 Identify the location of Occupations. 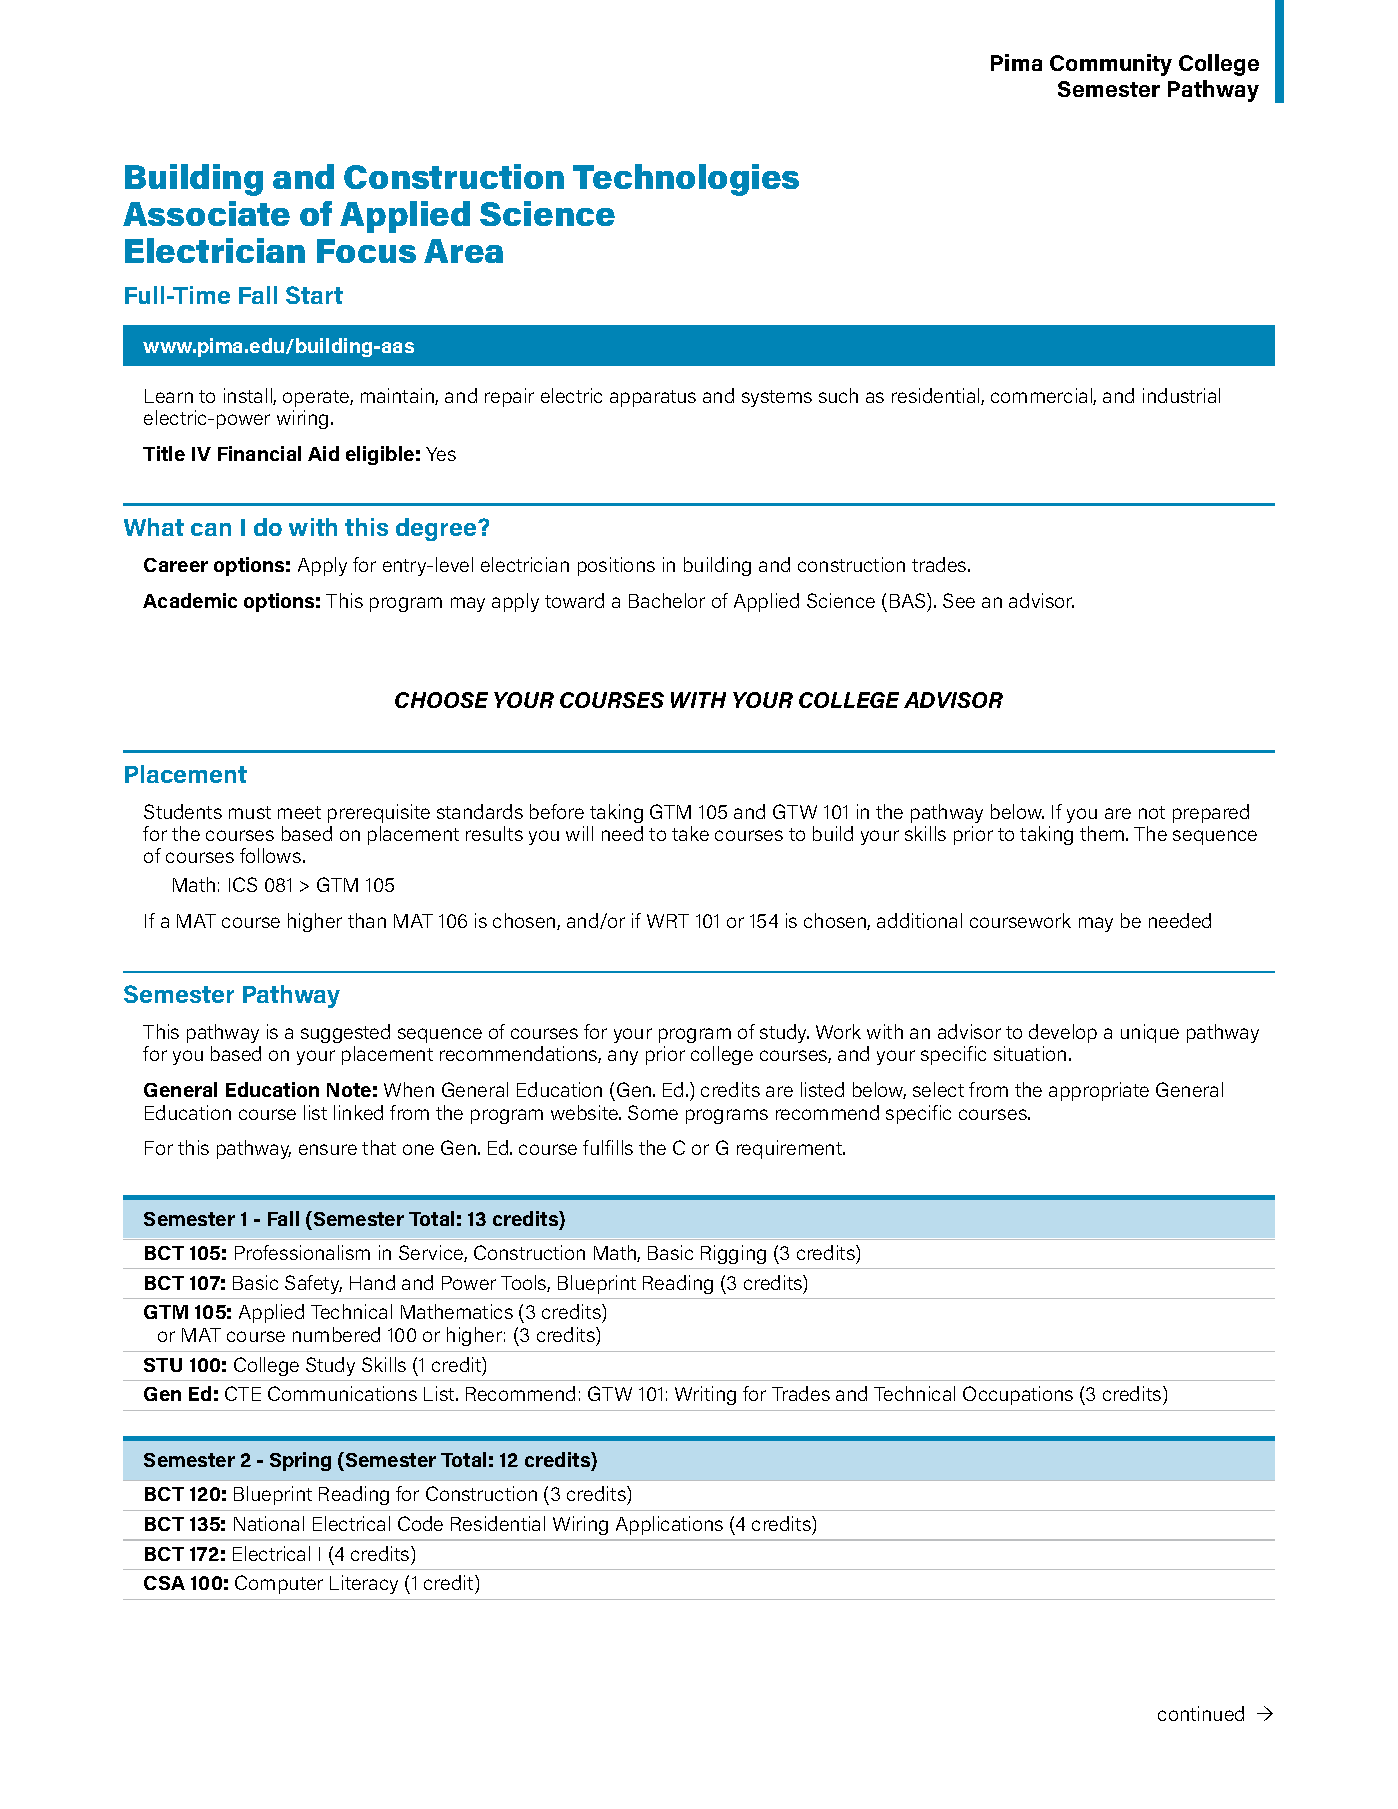
(1018, 1395).
